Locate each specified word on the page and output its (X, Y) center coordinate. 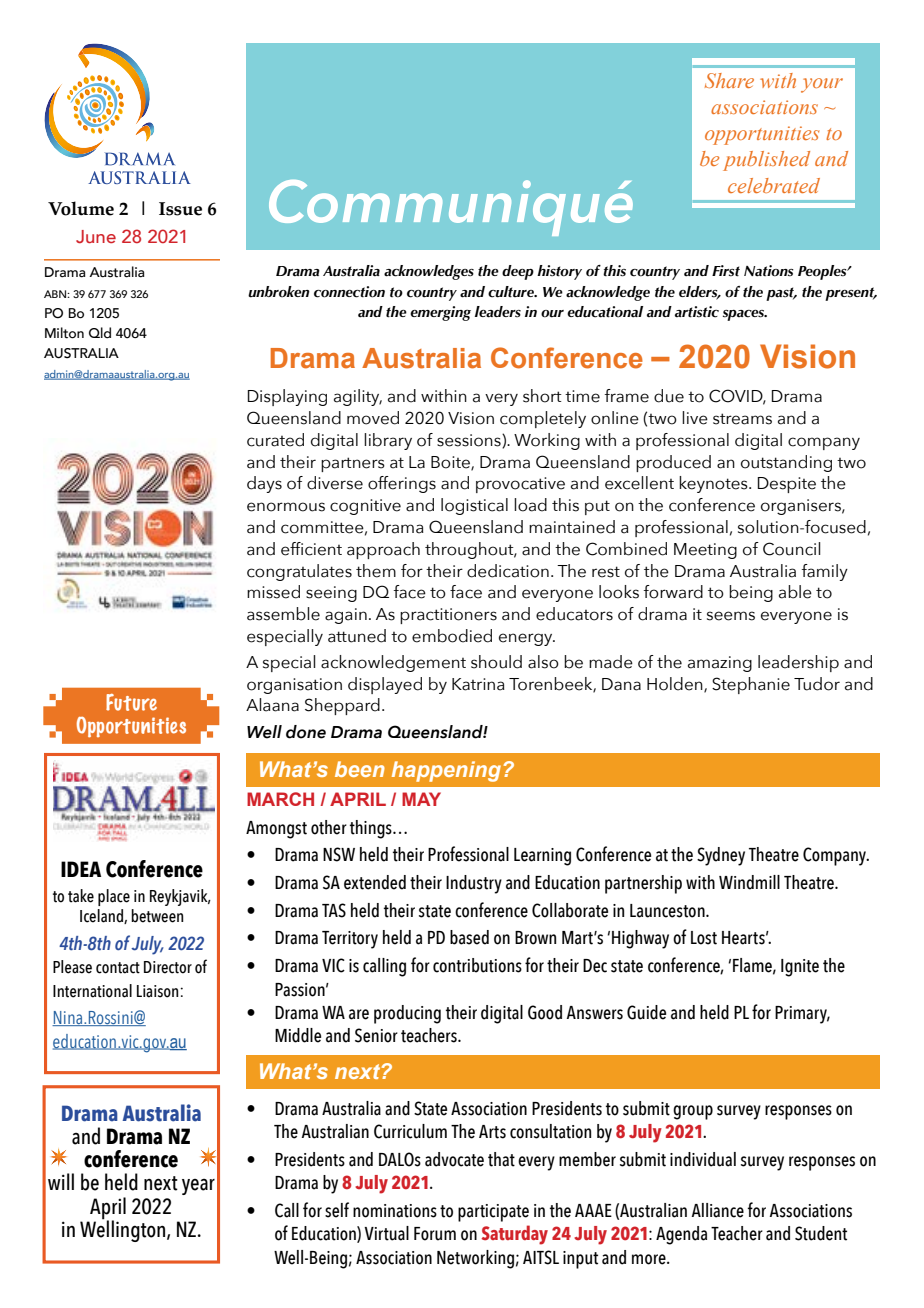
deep (518, 272)
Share (729, 80)
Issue (180, 209)
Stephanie (751, 685)
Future (131, 702)
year (198, 1187)
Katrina (478, 684)
